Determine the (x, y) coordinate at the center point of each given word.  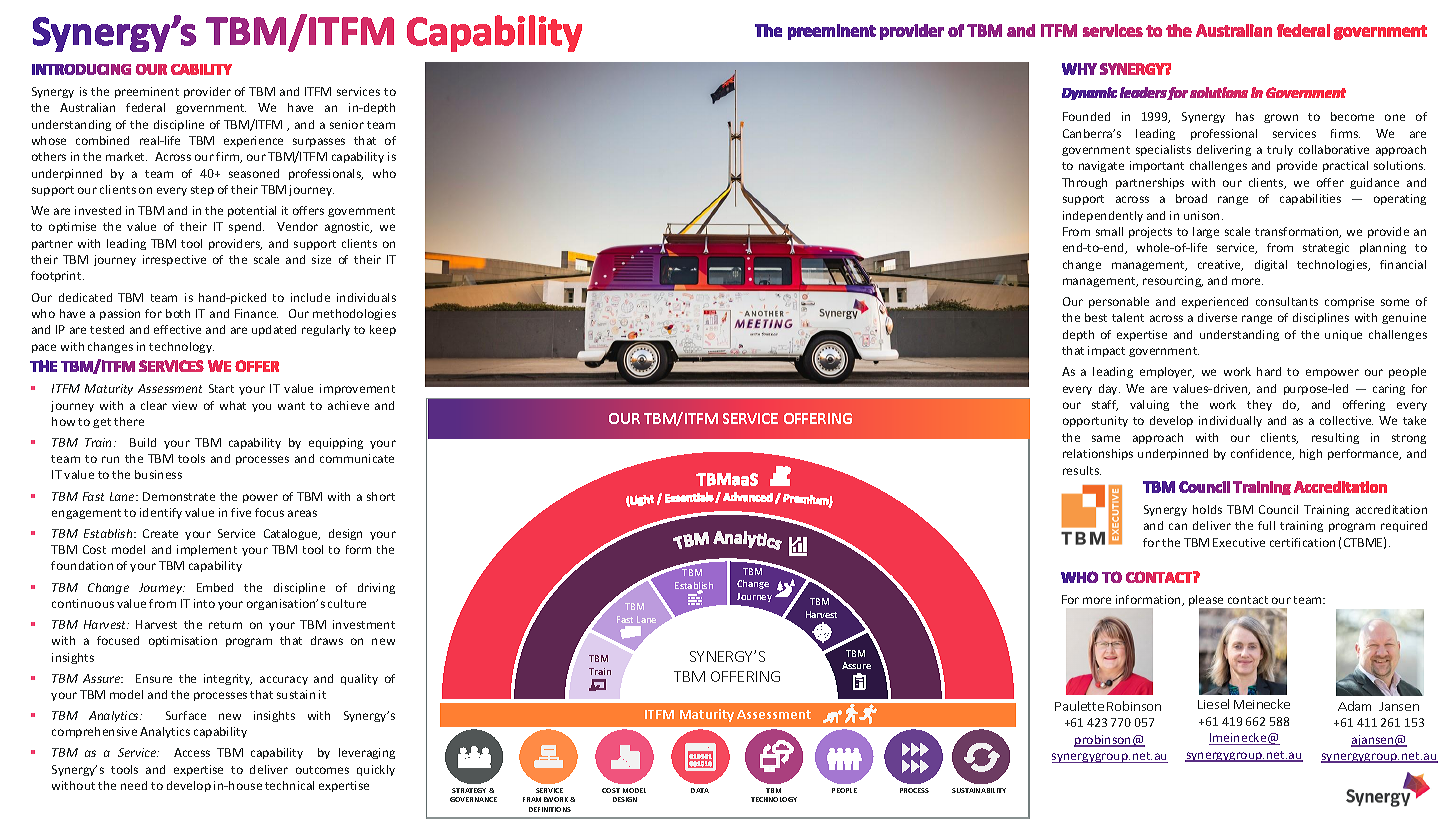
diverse (1217, 317)
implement (207, 550)
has (1245, 116)
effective (177, 329)
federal (145, 107)
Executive (1239, 542)
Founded (1086, 116)
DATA (700, 790)
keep (383, 330)
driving (376, 588)
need (134, 785)
